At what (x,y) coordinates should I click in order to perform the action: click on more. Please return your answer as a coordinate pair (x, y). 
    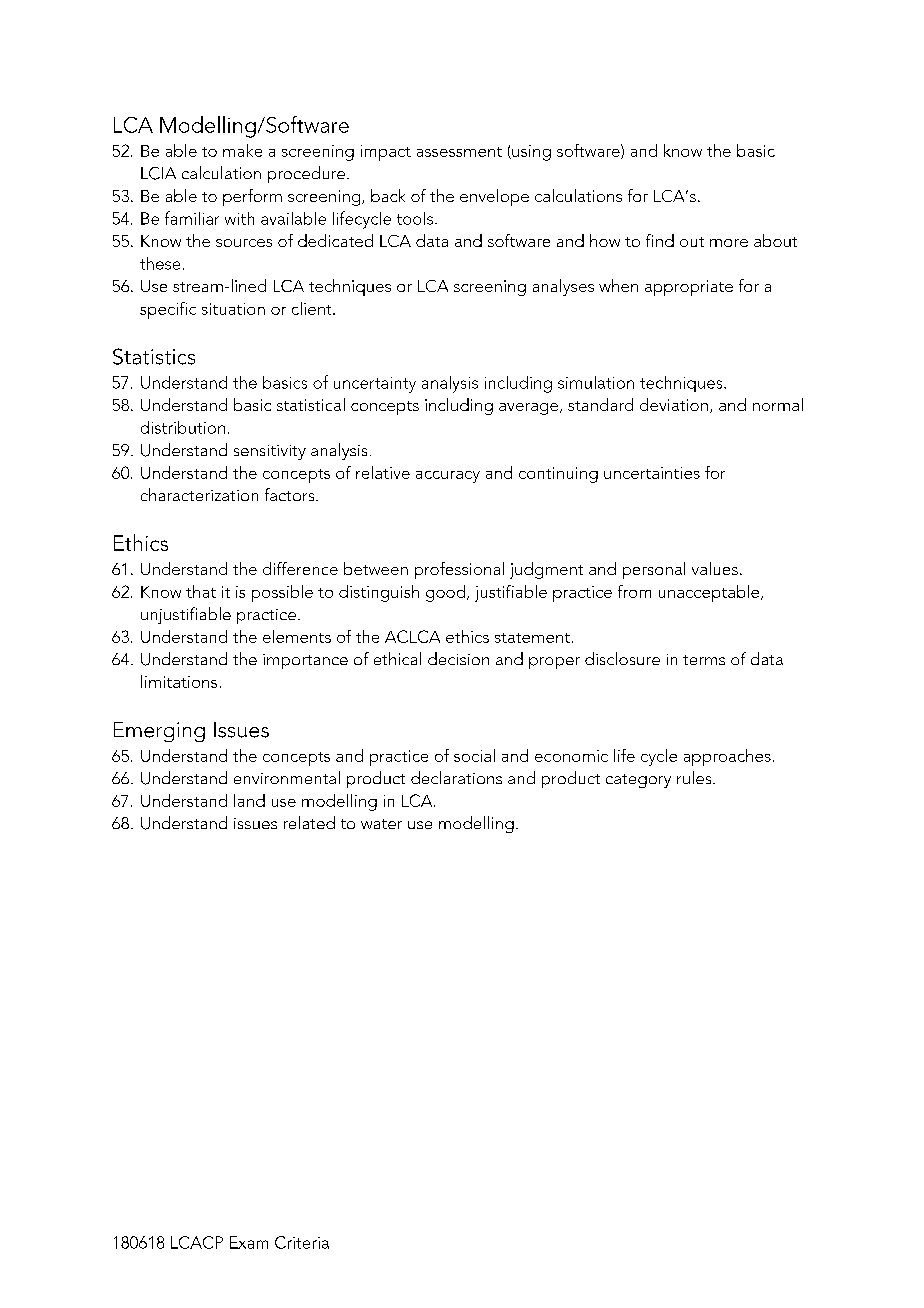
    Looking at the image, I should click on (729, 243).
